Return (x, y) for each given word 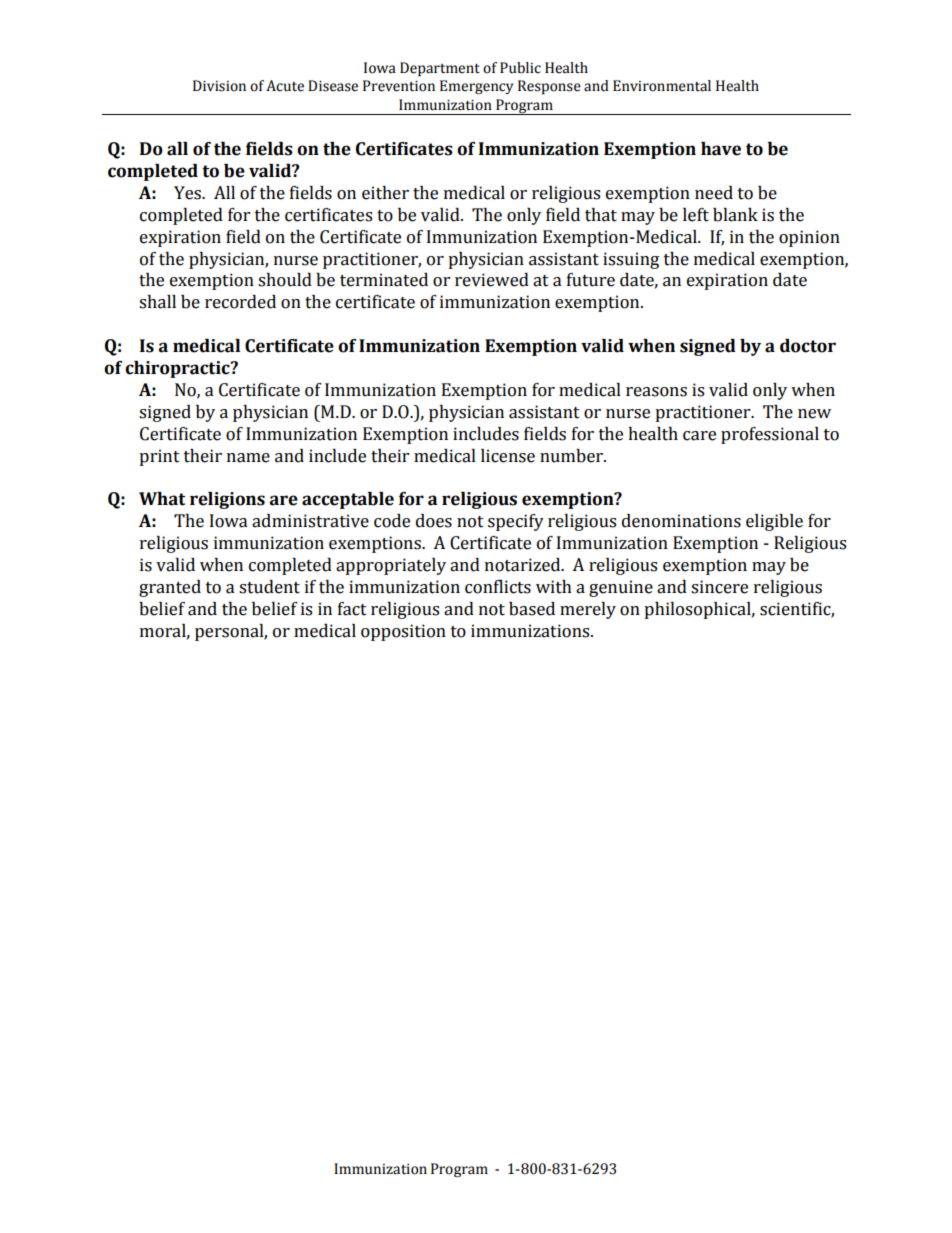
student (269, 587)
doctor (808, 346)
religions (227, 500)
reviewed (492, 280)
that (601, 215)
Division (219, 86)
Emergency (476, 87)
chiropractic (178, 369)
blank (735, 215)
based (532, 609)
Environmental (662, 86)
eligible (774, 522)
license (508, 456)
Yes (189, 193)
